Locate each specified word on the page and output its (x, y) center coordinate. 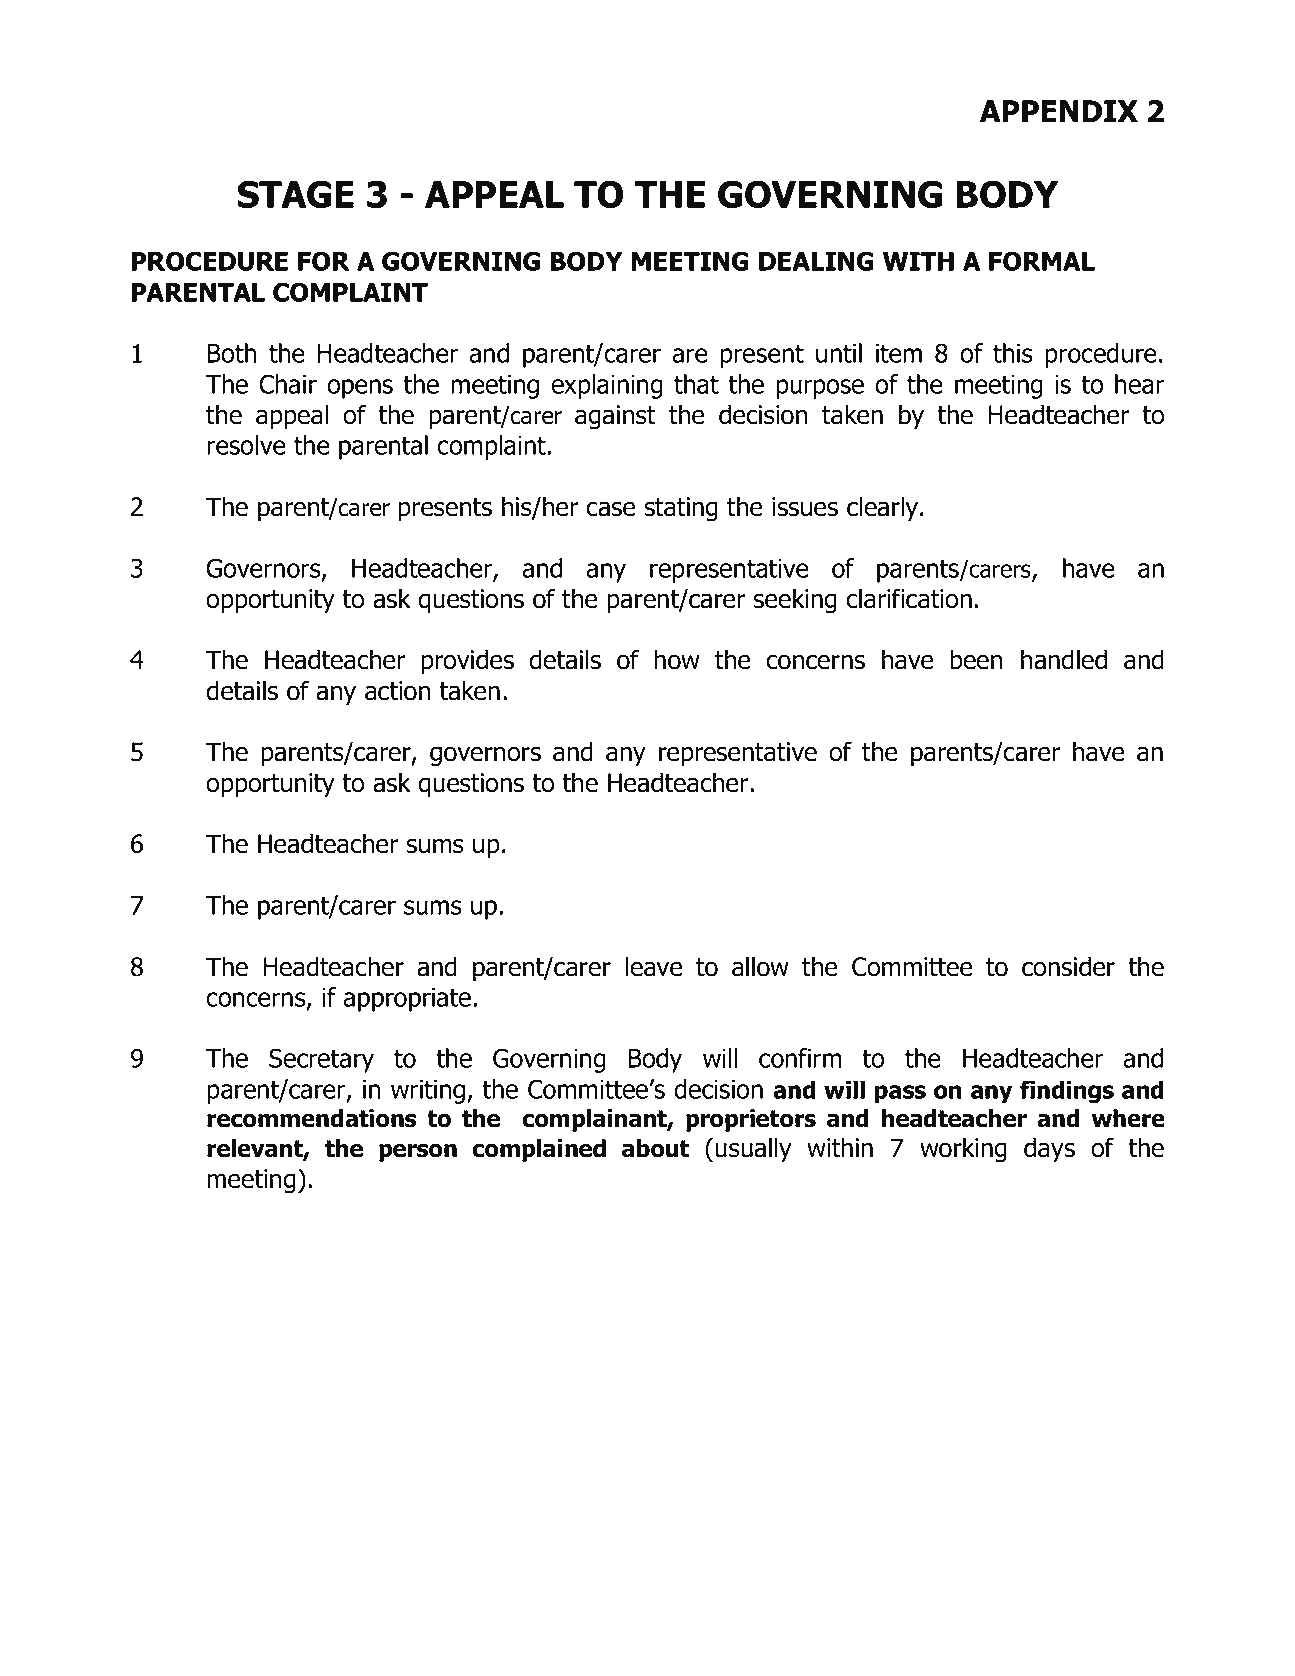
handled (1064, 659)
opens (360, 389)
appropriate (407, 1000)
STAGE (295, 194)
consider (1068, 966)
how (677, 659)
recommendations (311, 1118)
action (397, 691)
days (1049, 1149)
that (696, 384)
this (1013, 353)
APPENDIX (1059, 111)
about (655, 1148)
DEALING (816, 261)
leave (654, 966)
